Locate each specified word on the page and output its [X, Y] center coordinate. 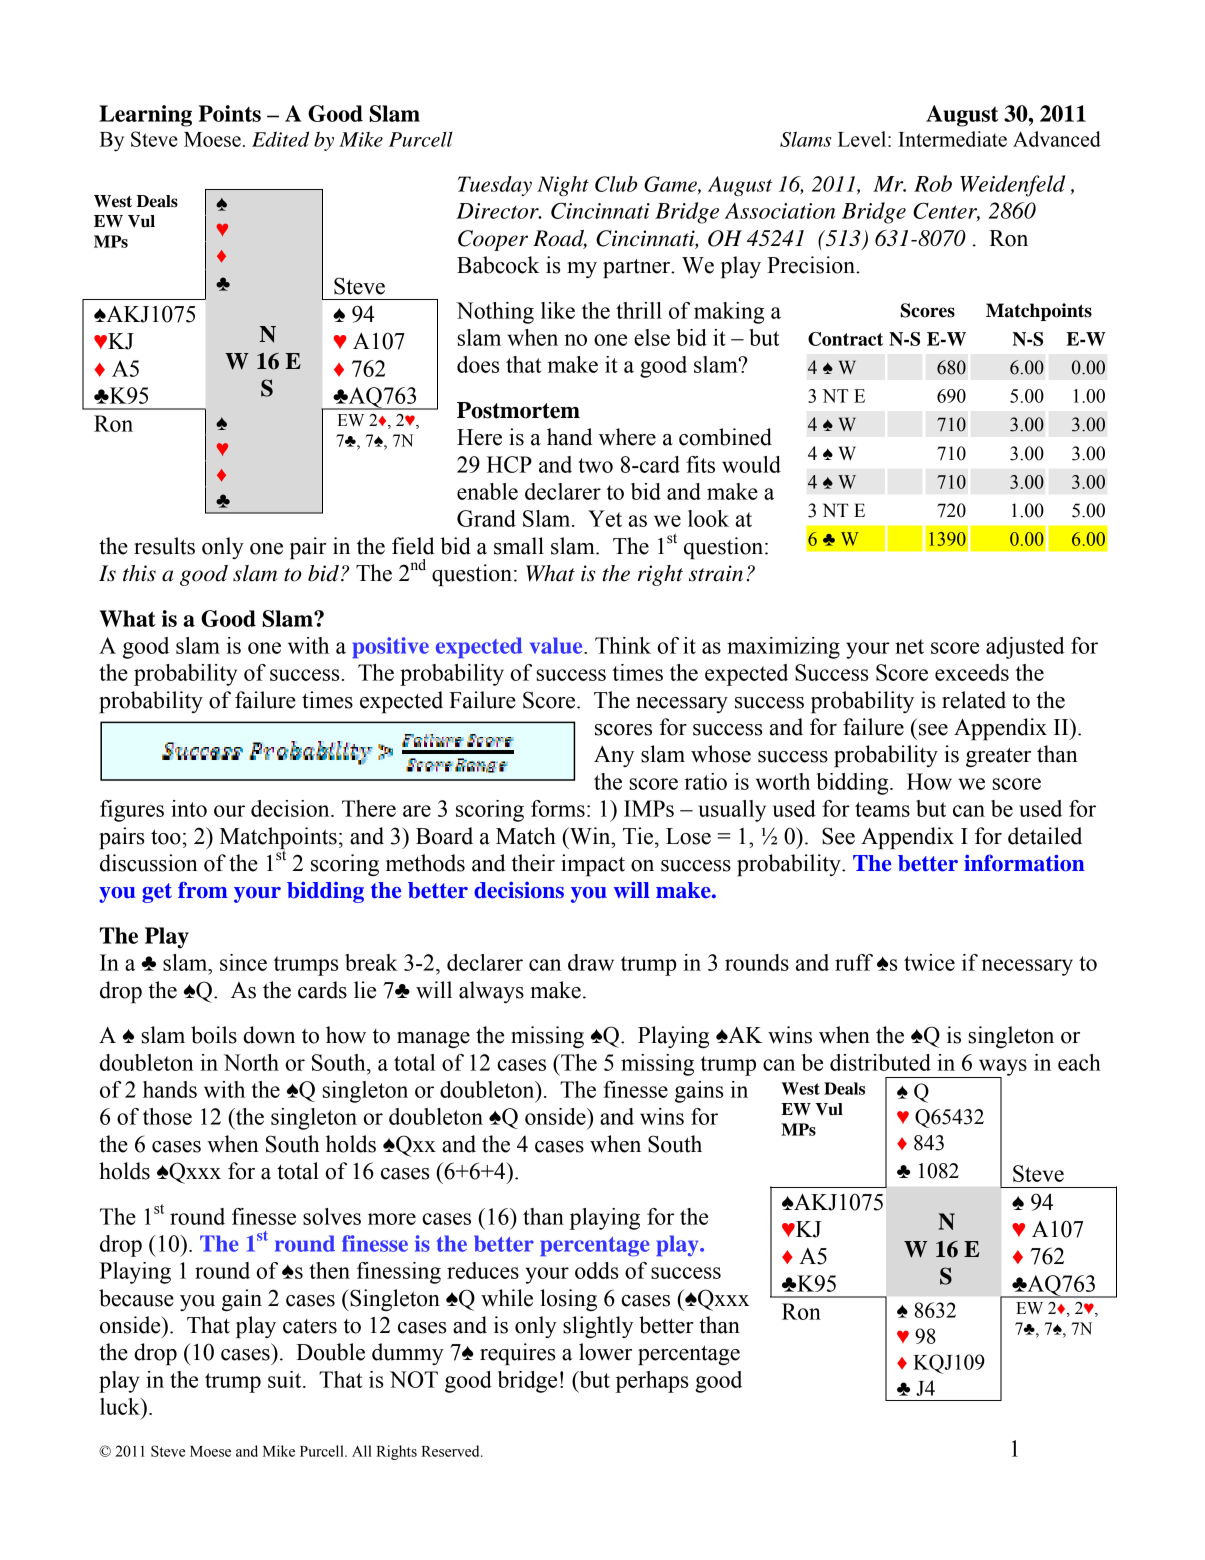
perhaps [652, 1382]
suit [286, 1379]
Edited [280, 139]
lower [605, 1352]
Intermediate [952, 139]
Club [616, 184]
